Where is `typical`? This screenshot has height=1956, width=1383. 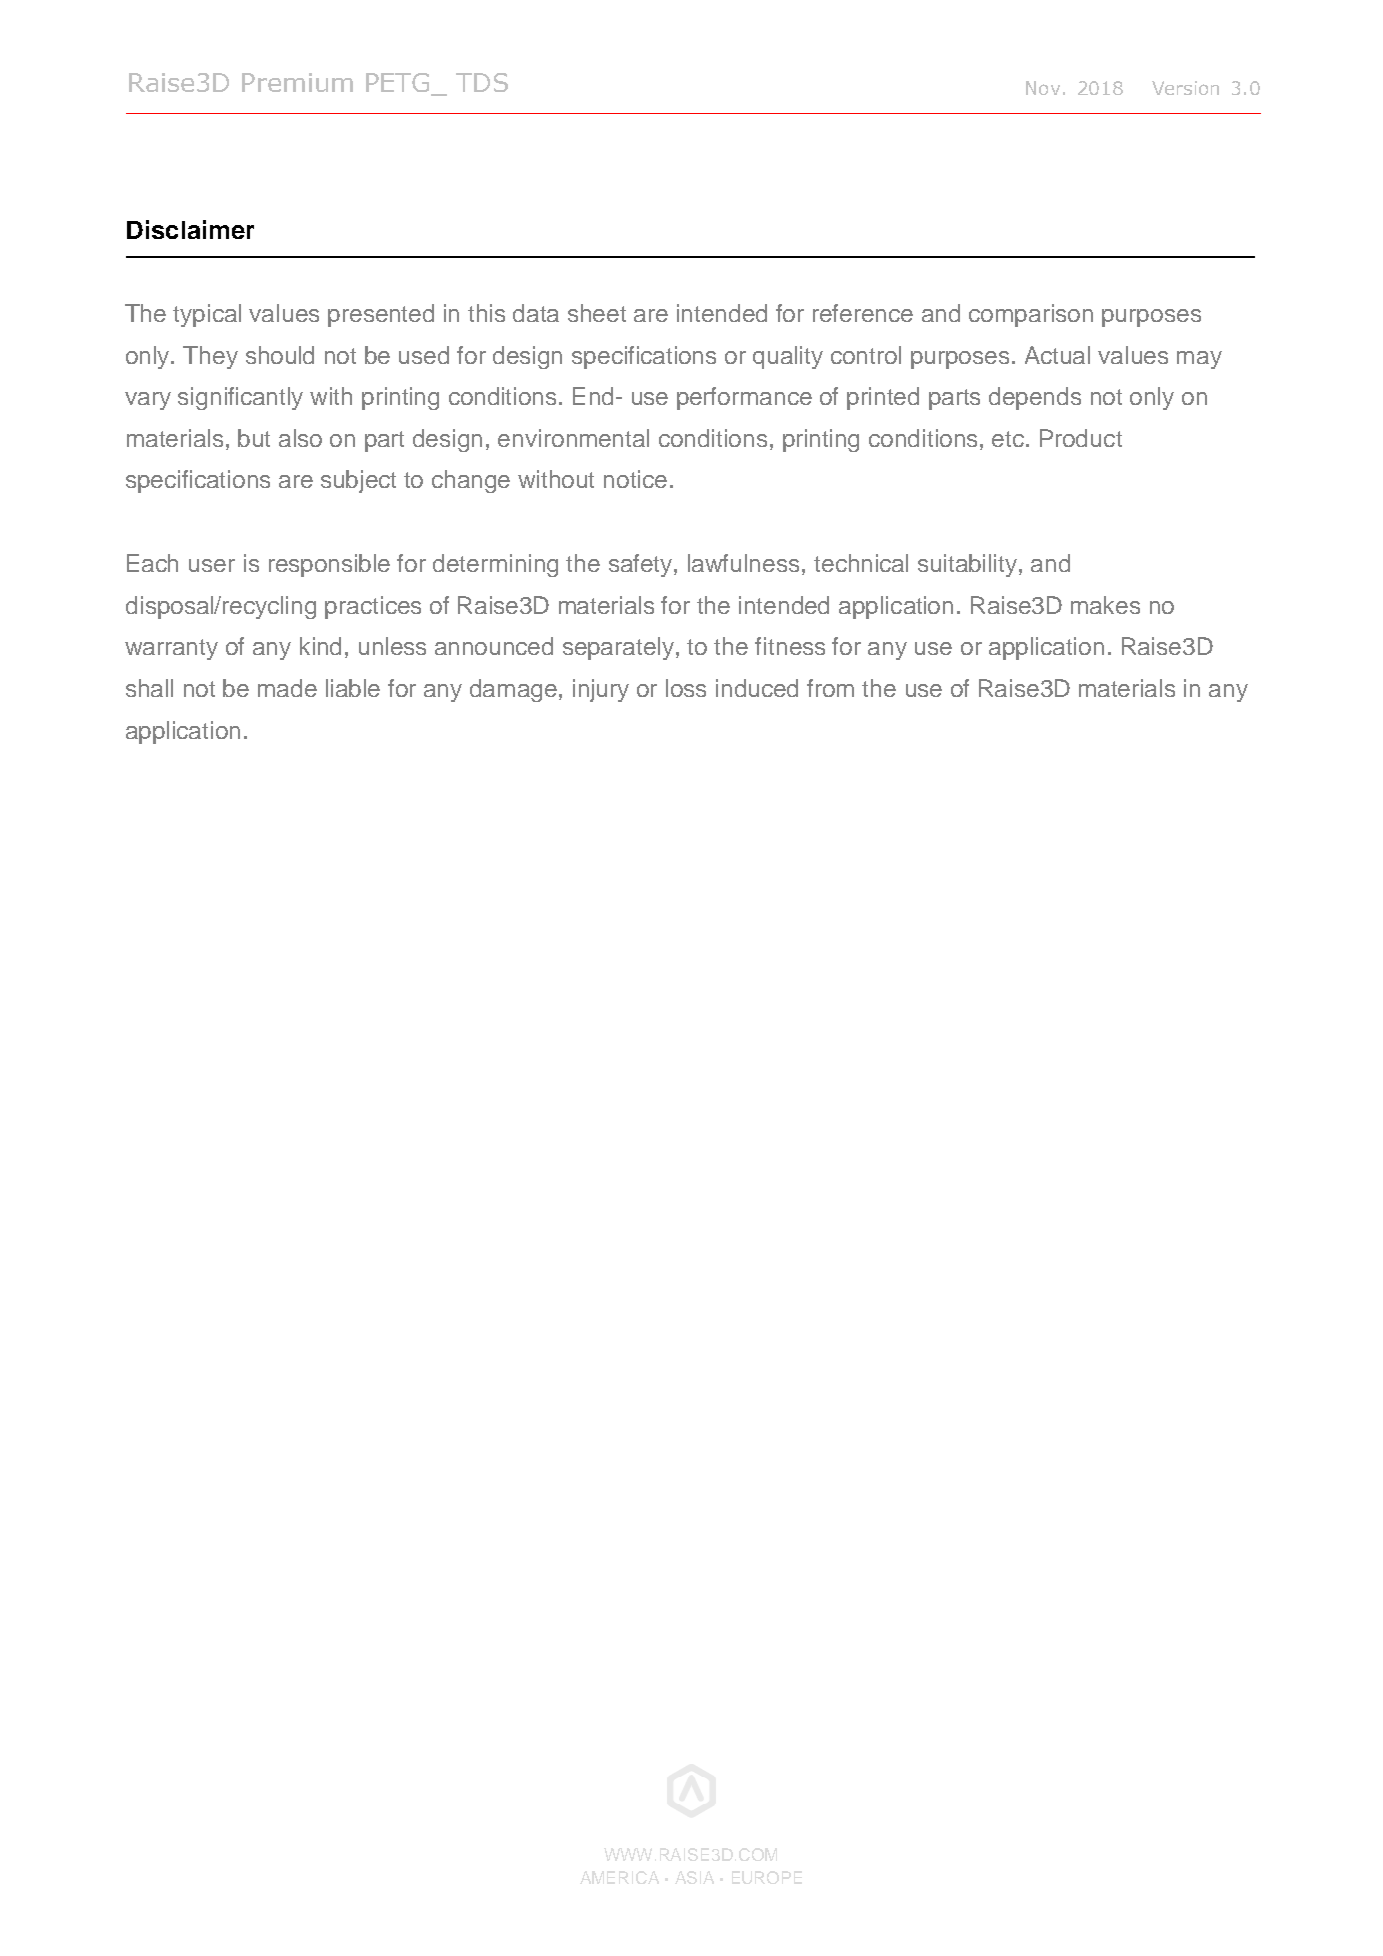 typical is located at coordinates (207, 315).
